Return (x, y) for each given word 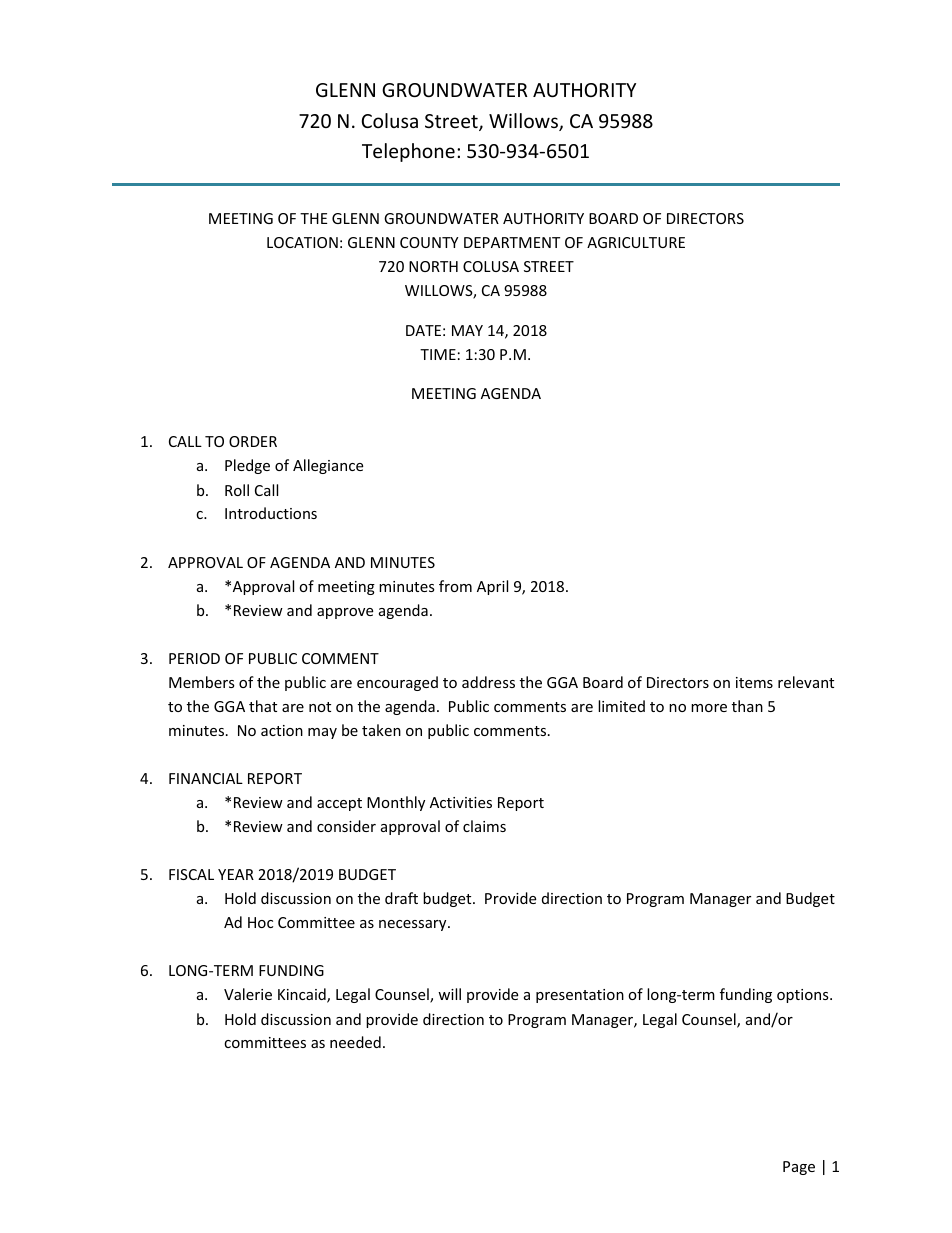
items (754, 682)
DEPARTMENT (512, 242)
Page (799, 1168)
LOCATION (302, 242)
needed (355, 1042)
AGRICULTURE (636, 242)
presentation (580, 996)
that (263, 706)
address (488, 682)
